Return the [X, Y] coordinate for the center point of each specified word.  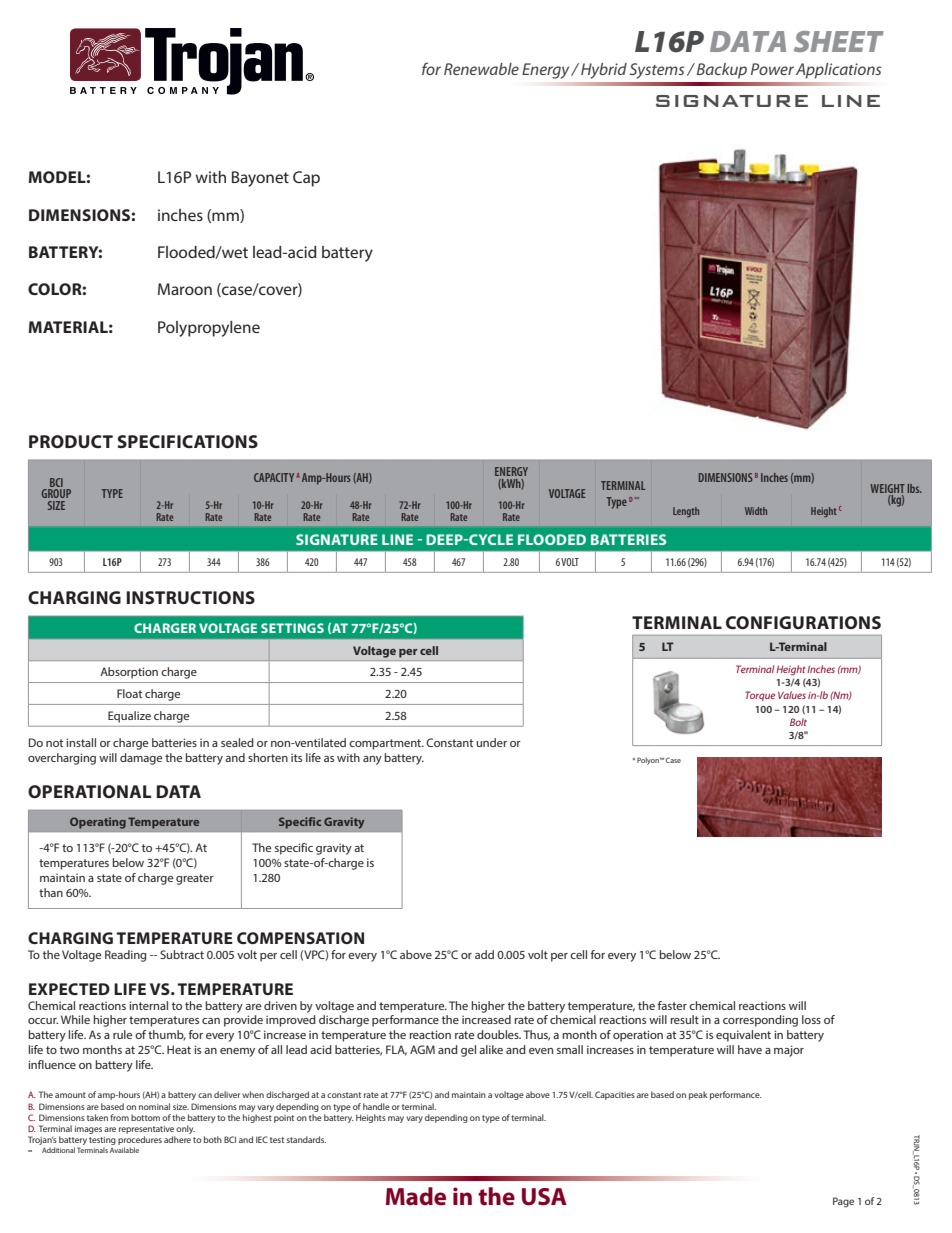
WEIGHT [887, 488]
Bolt [798, 722]
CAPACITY [274, 477]
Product [71, 441]
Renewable [481, 69]
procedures [140, 1140]
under [491, 742]
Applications [838, 71]
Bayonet [260, 179]
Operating [98, 823]
